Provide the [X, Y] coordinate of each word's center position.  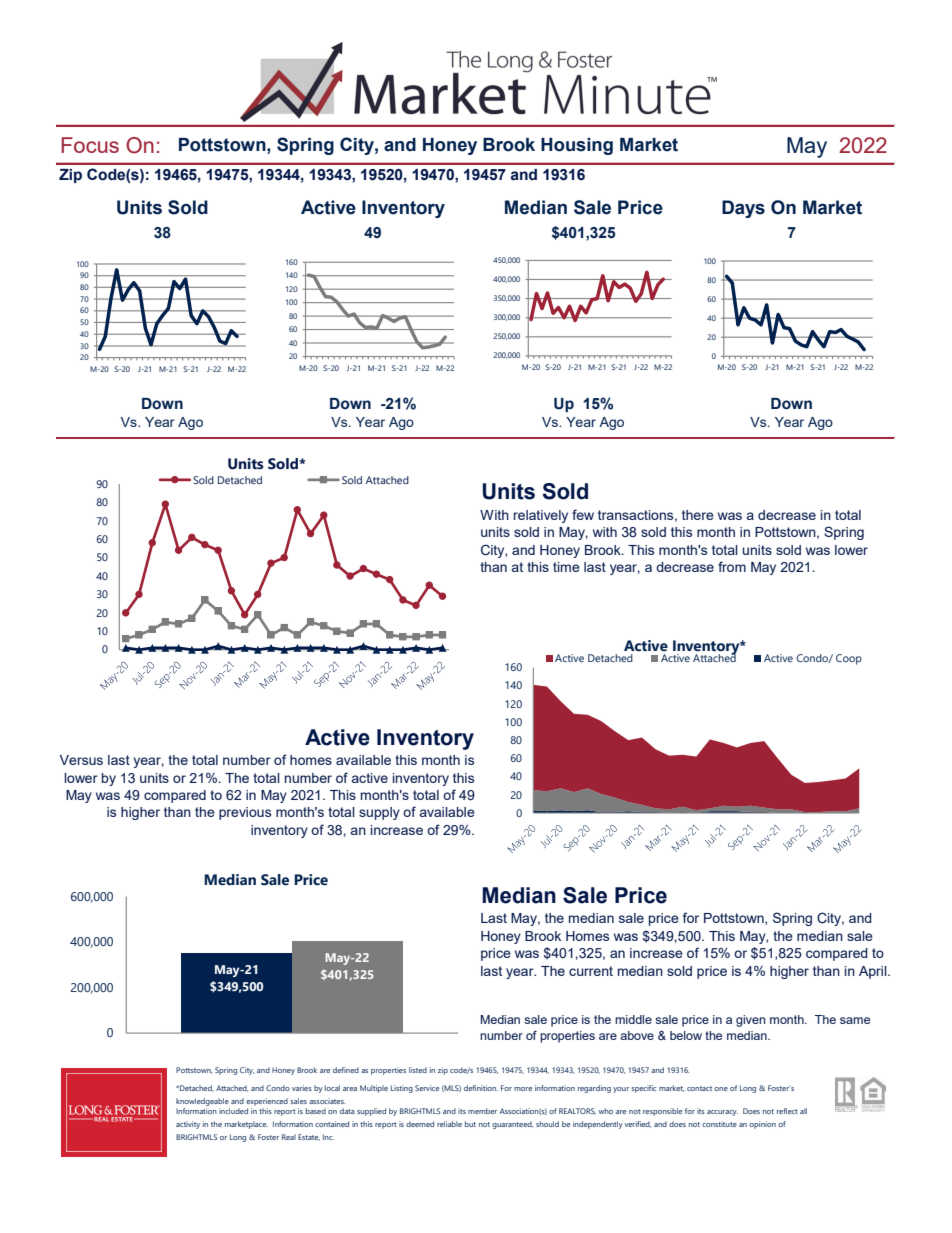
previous [245, 813]
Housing [577, 146]
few [583, 514]
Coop [849, 659]
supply [379, 813]
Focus [90, 145]
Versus [81, 760]
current [591, 971]
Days [743, 209]
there [698, 515]
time [566, 567]
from [732, 566]
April [874, 972]
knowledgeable [202, 1102]
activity [188, 1125]
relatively [541, 516]
